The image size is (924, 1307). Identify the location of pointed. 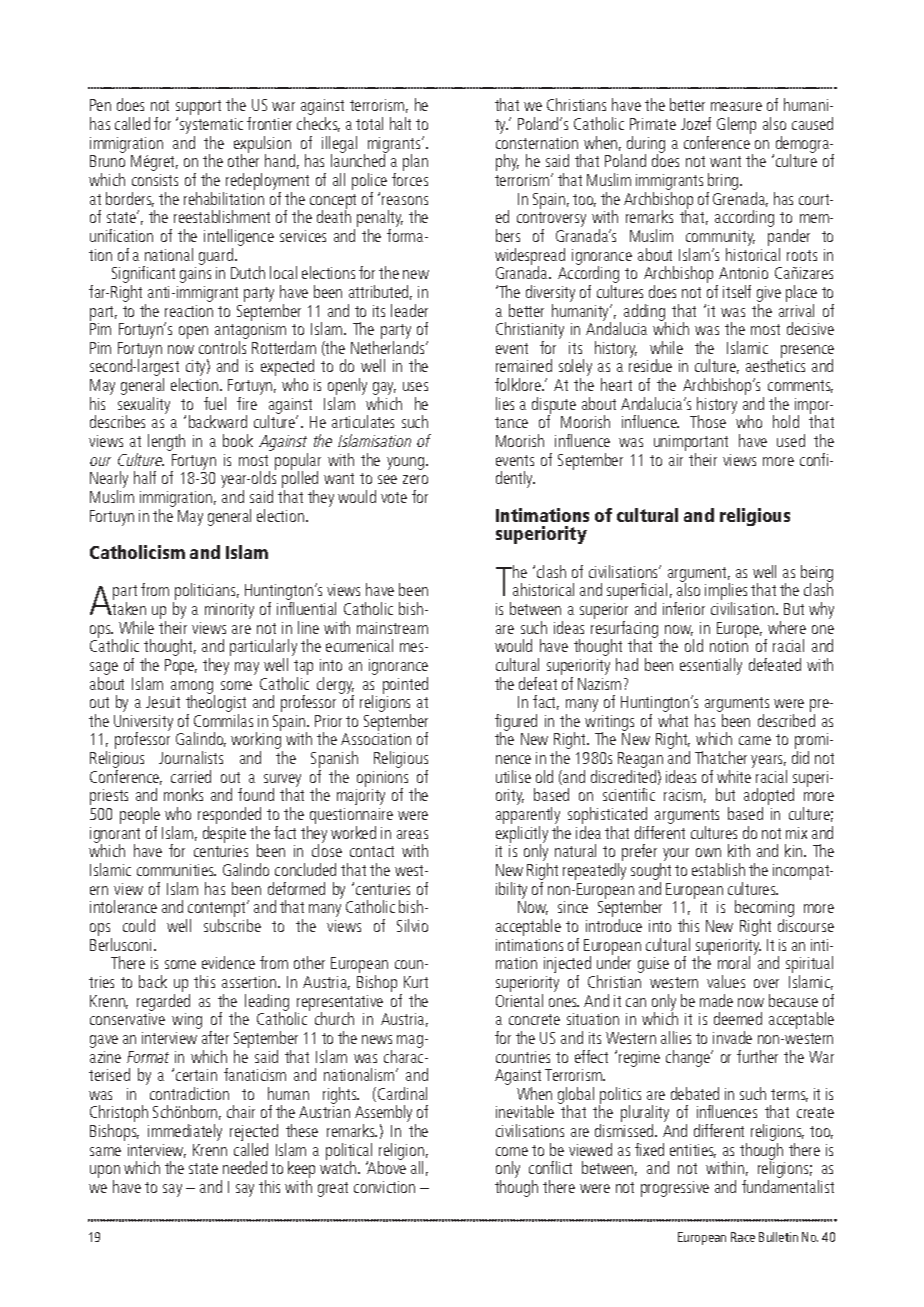
(405, 685).
